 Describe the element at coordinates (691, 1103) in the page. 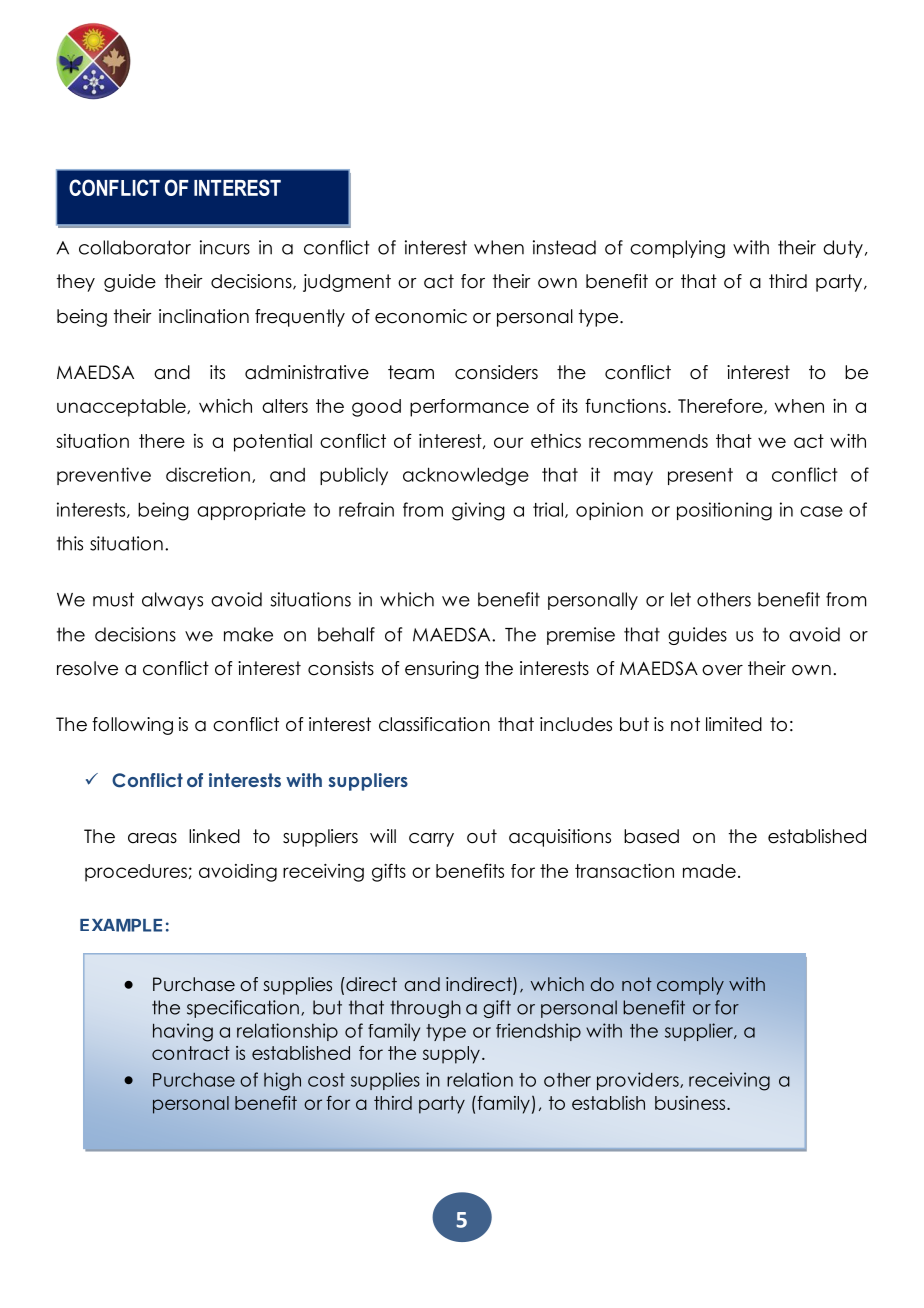

I see `business` at that location.
